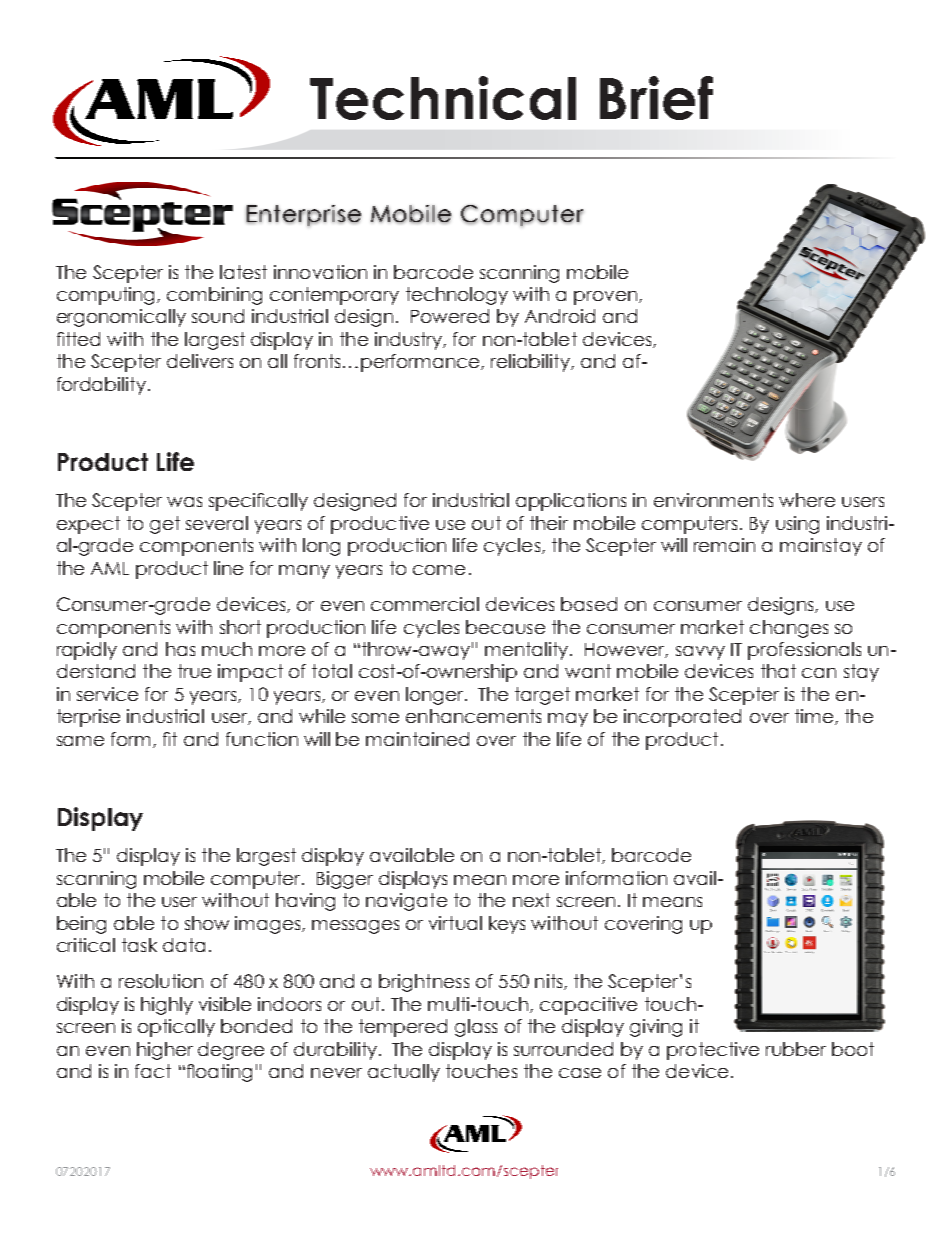 The height and width of the screenshot is (1233, 952). Describe the element at coordinates (443, 98) in the screenshot. I see `Technical` at that location.
